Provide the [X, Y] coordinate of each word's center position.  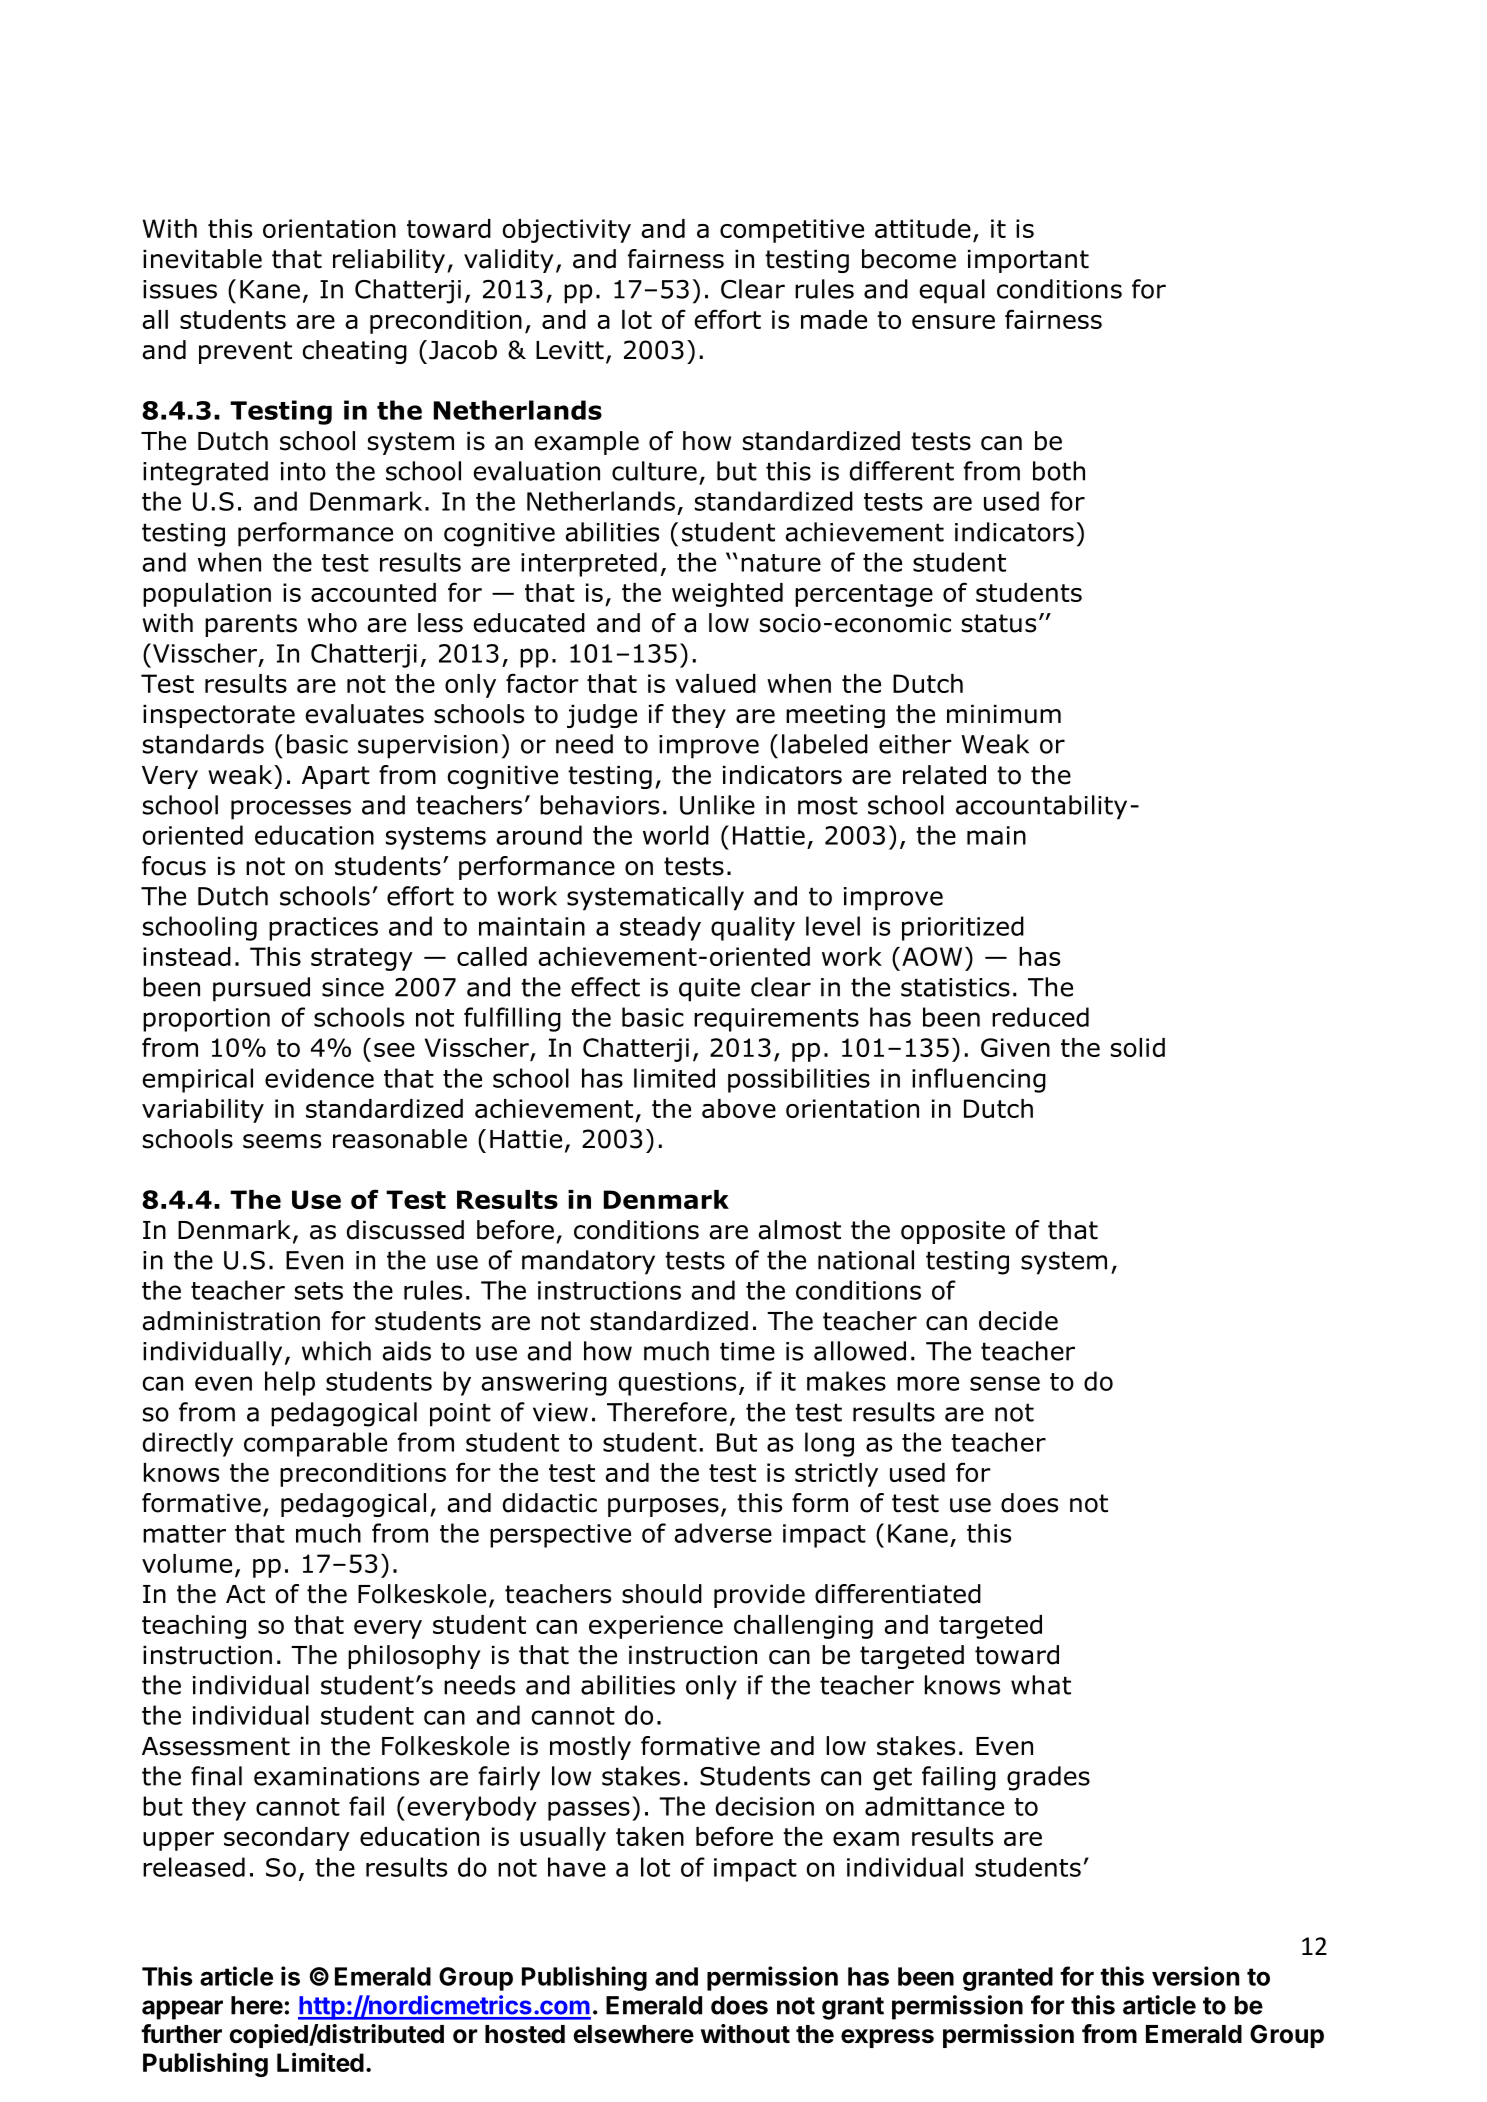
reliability [389, 261]
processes [291, 810]
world [676, 835]
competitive [792, 231]
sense [1005, 1383]
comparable [315, 1444]
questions [677, 1384]
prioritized [963, 928]
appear [182, 2010]
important [1028, 261]
